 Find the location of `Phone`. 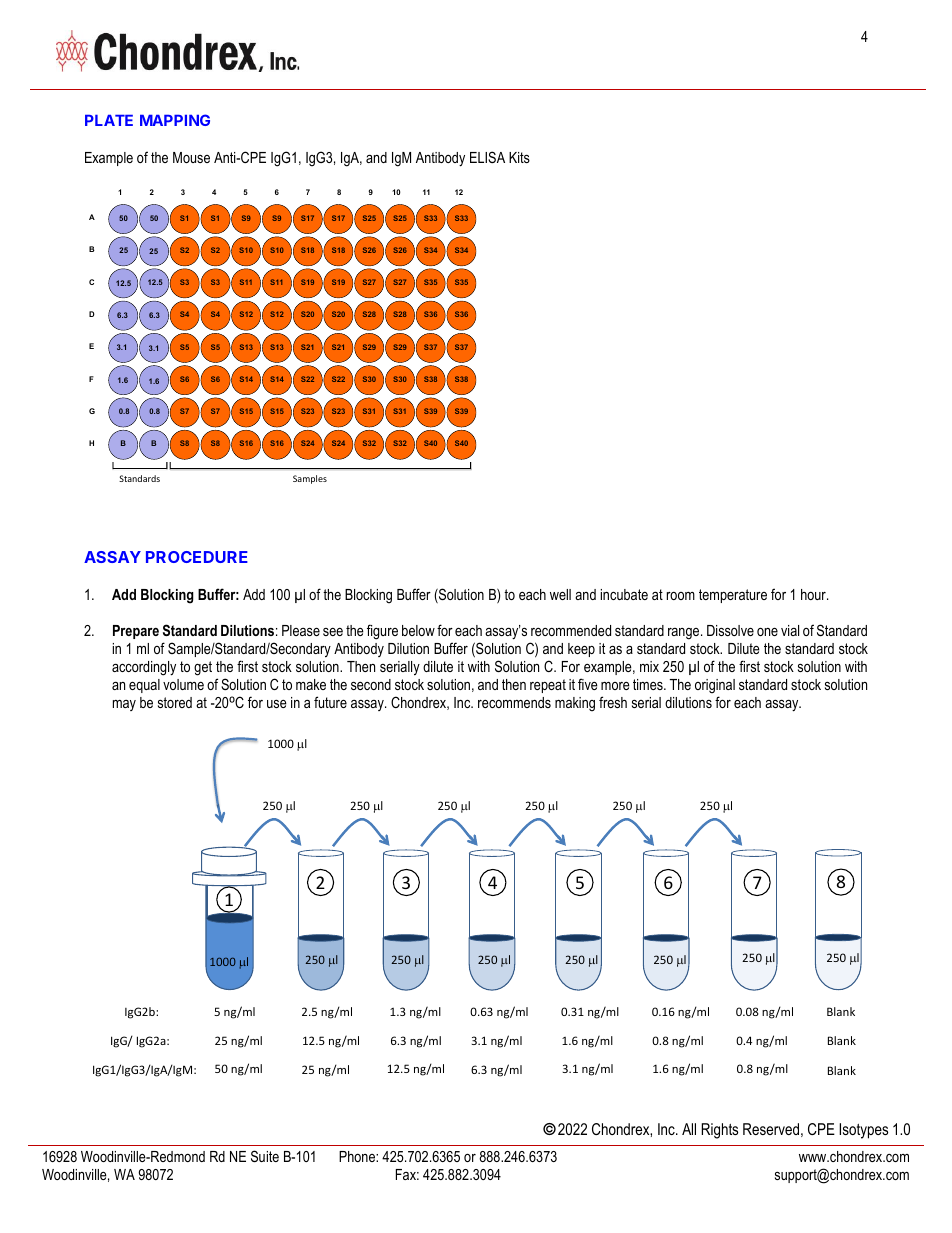

Phone is located at coordinates (358, 1156).
